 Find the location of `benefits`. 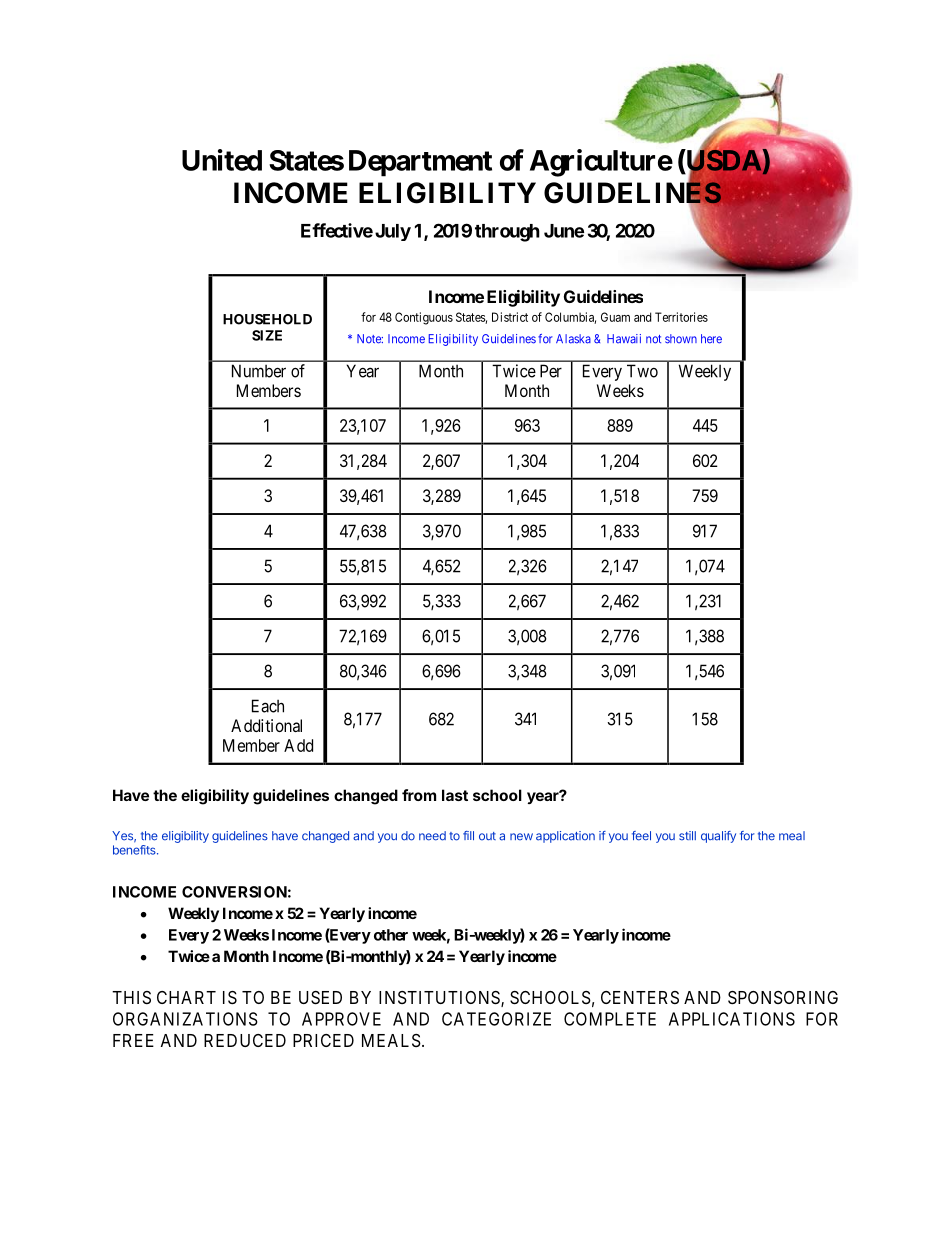

benefits is located at coordinates (135, 850).
